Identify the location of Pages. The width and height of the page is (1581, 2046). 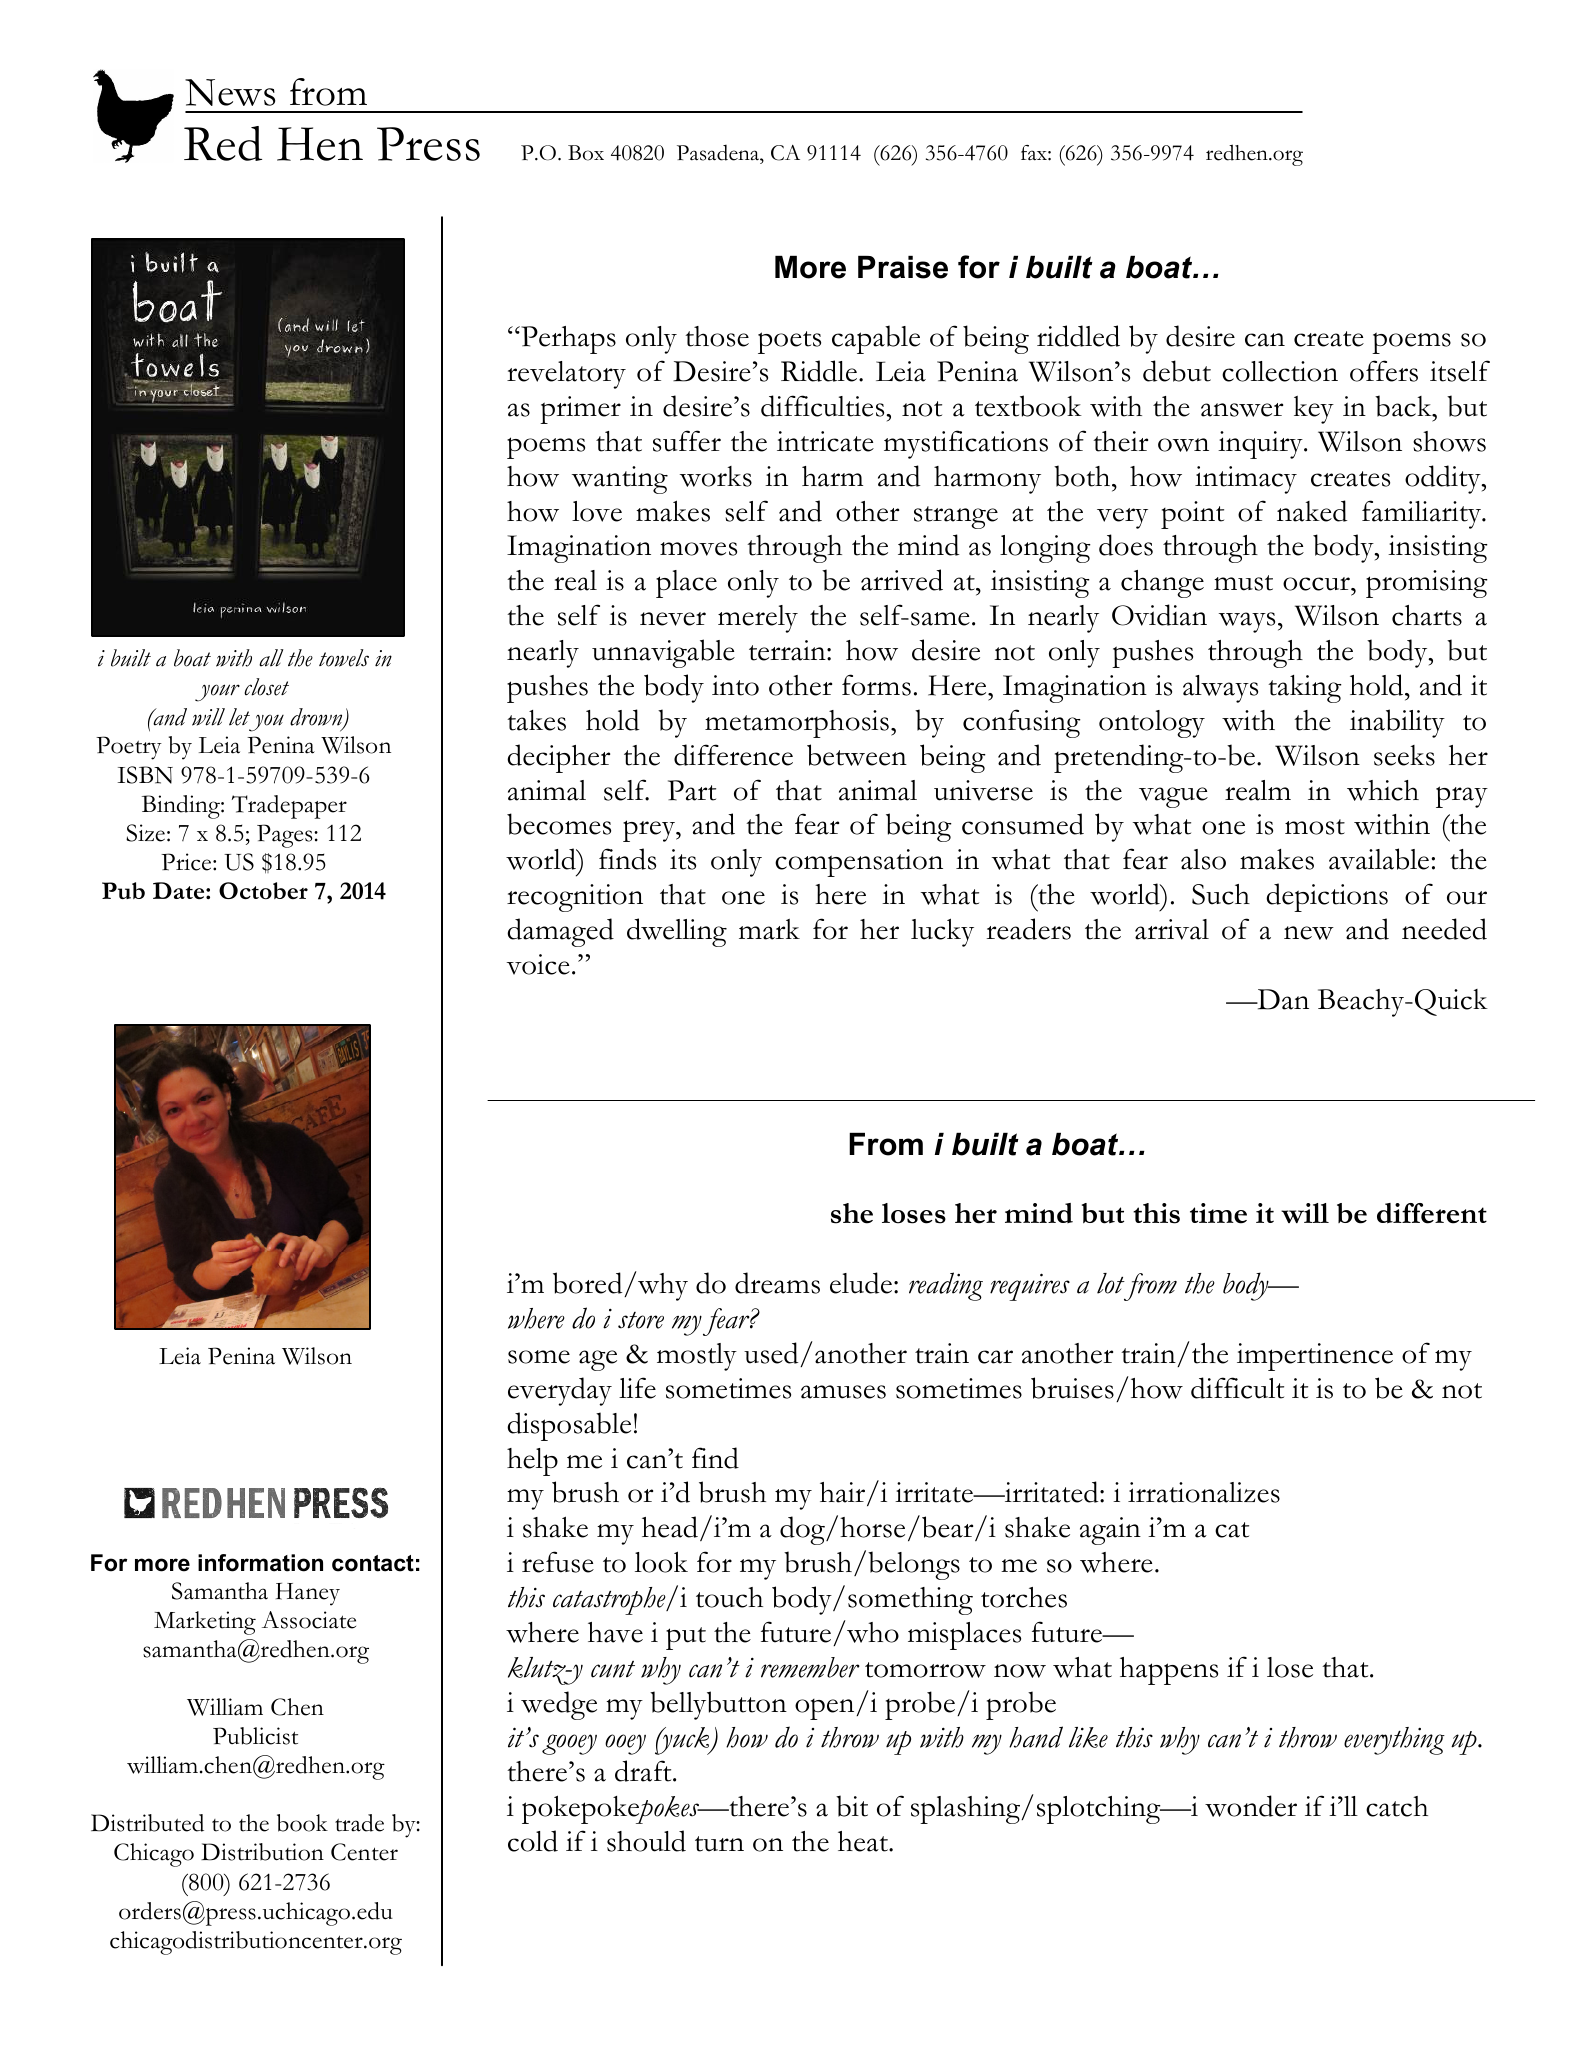
(286, 836).
